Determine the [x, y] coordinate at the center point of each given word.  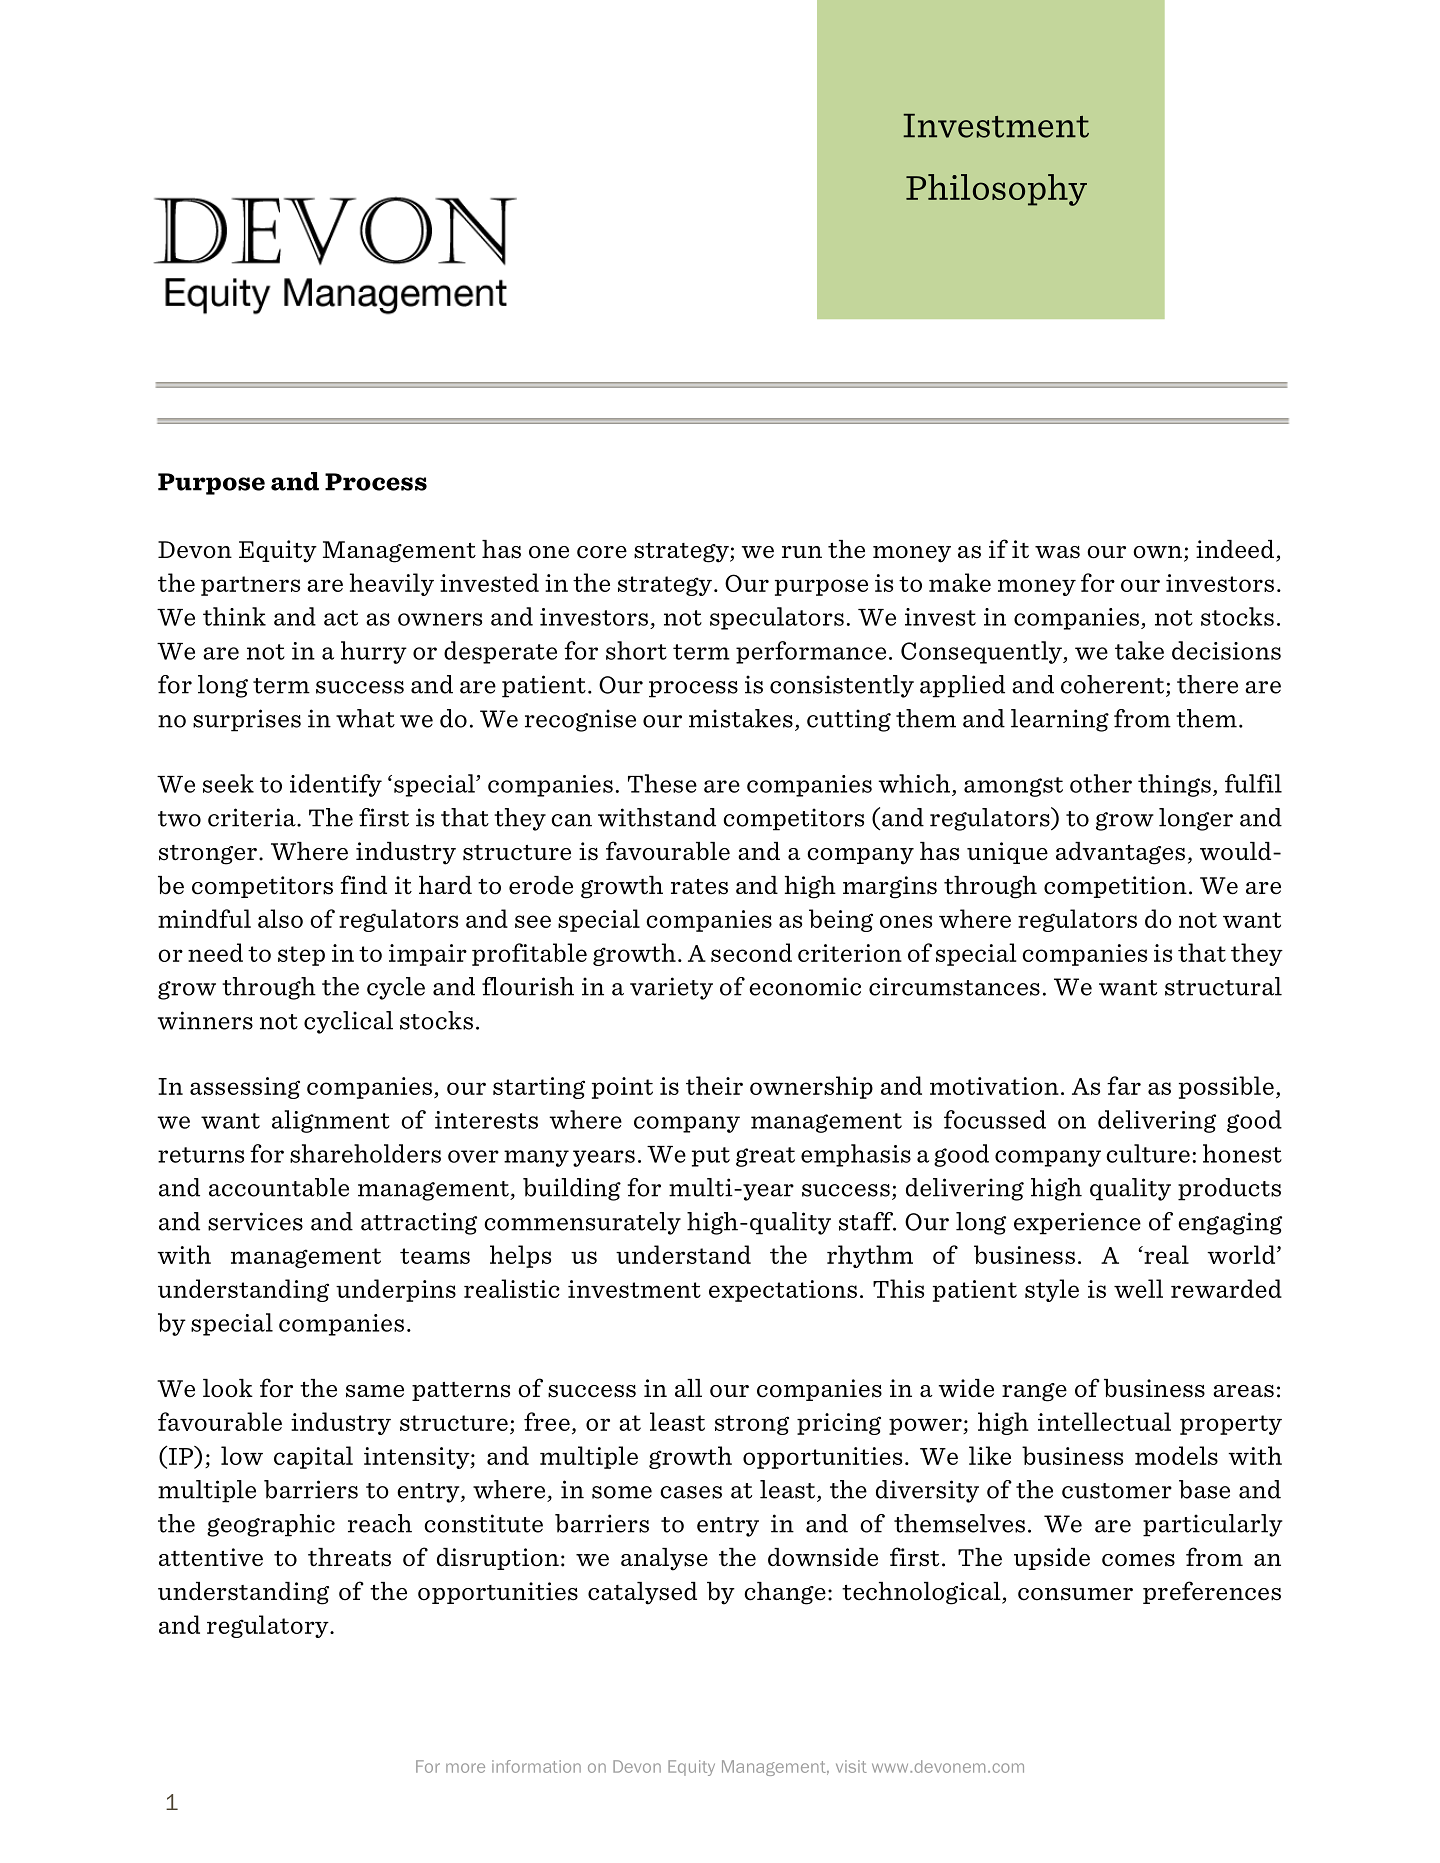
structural [1223, 986]
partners [250, 586]
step [301, 956]
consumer [1075, 1594]
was [1057, 552]
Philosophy [996, 190]
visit [851, 1766]
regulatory [269, 1626]
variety [671, 988]
